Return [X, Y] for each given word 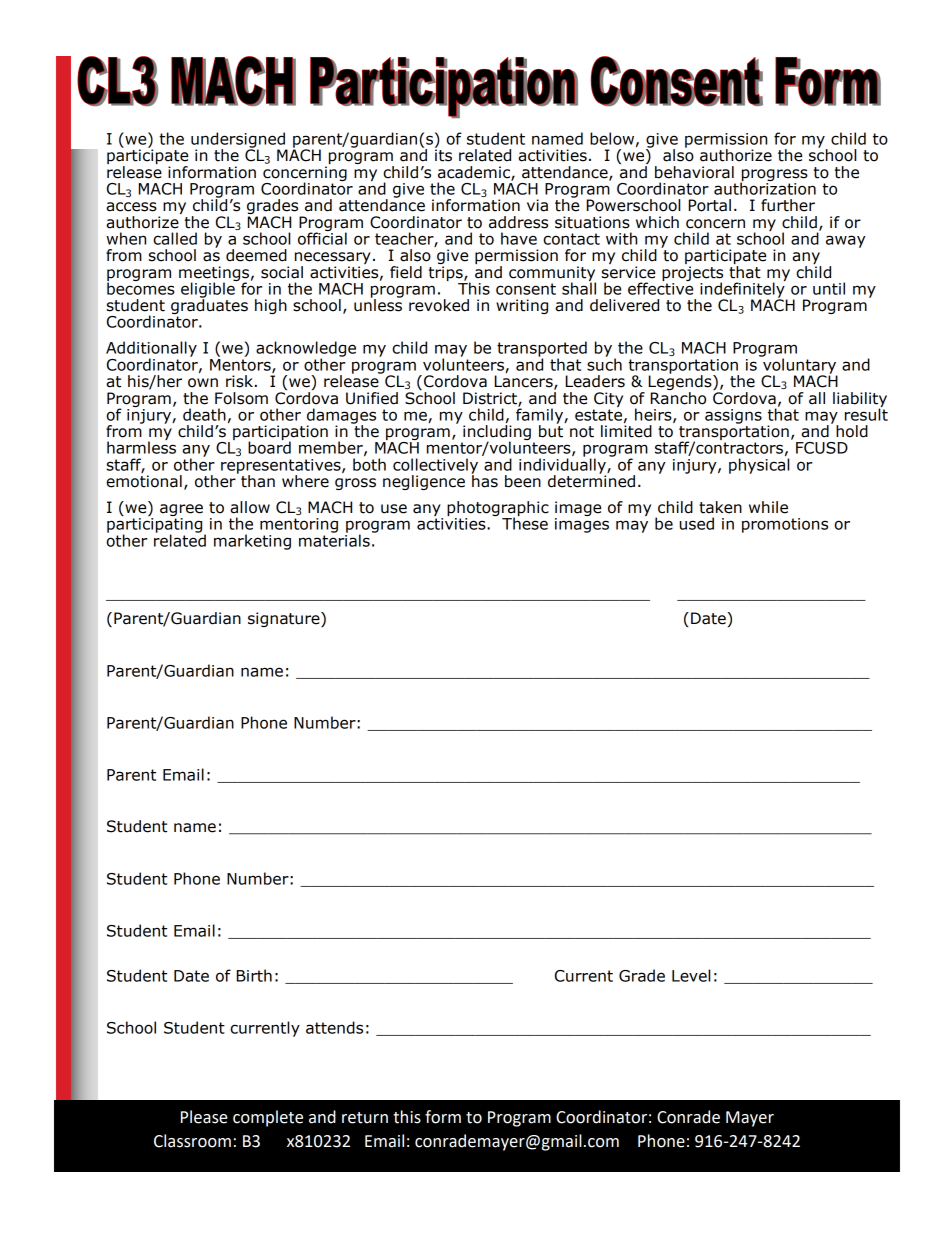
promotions [785, 525]
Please [204, 1117]
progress [774, 176]
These [525, 522]
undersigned [239, 141]
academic [475, 173]
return [365, 1118]
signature [285, 619]
